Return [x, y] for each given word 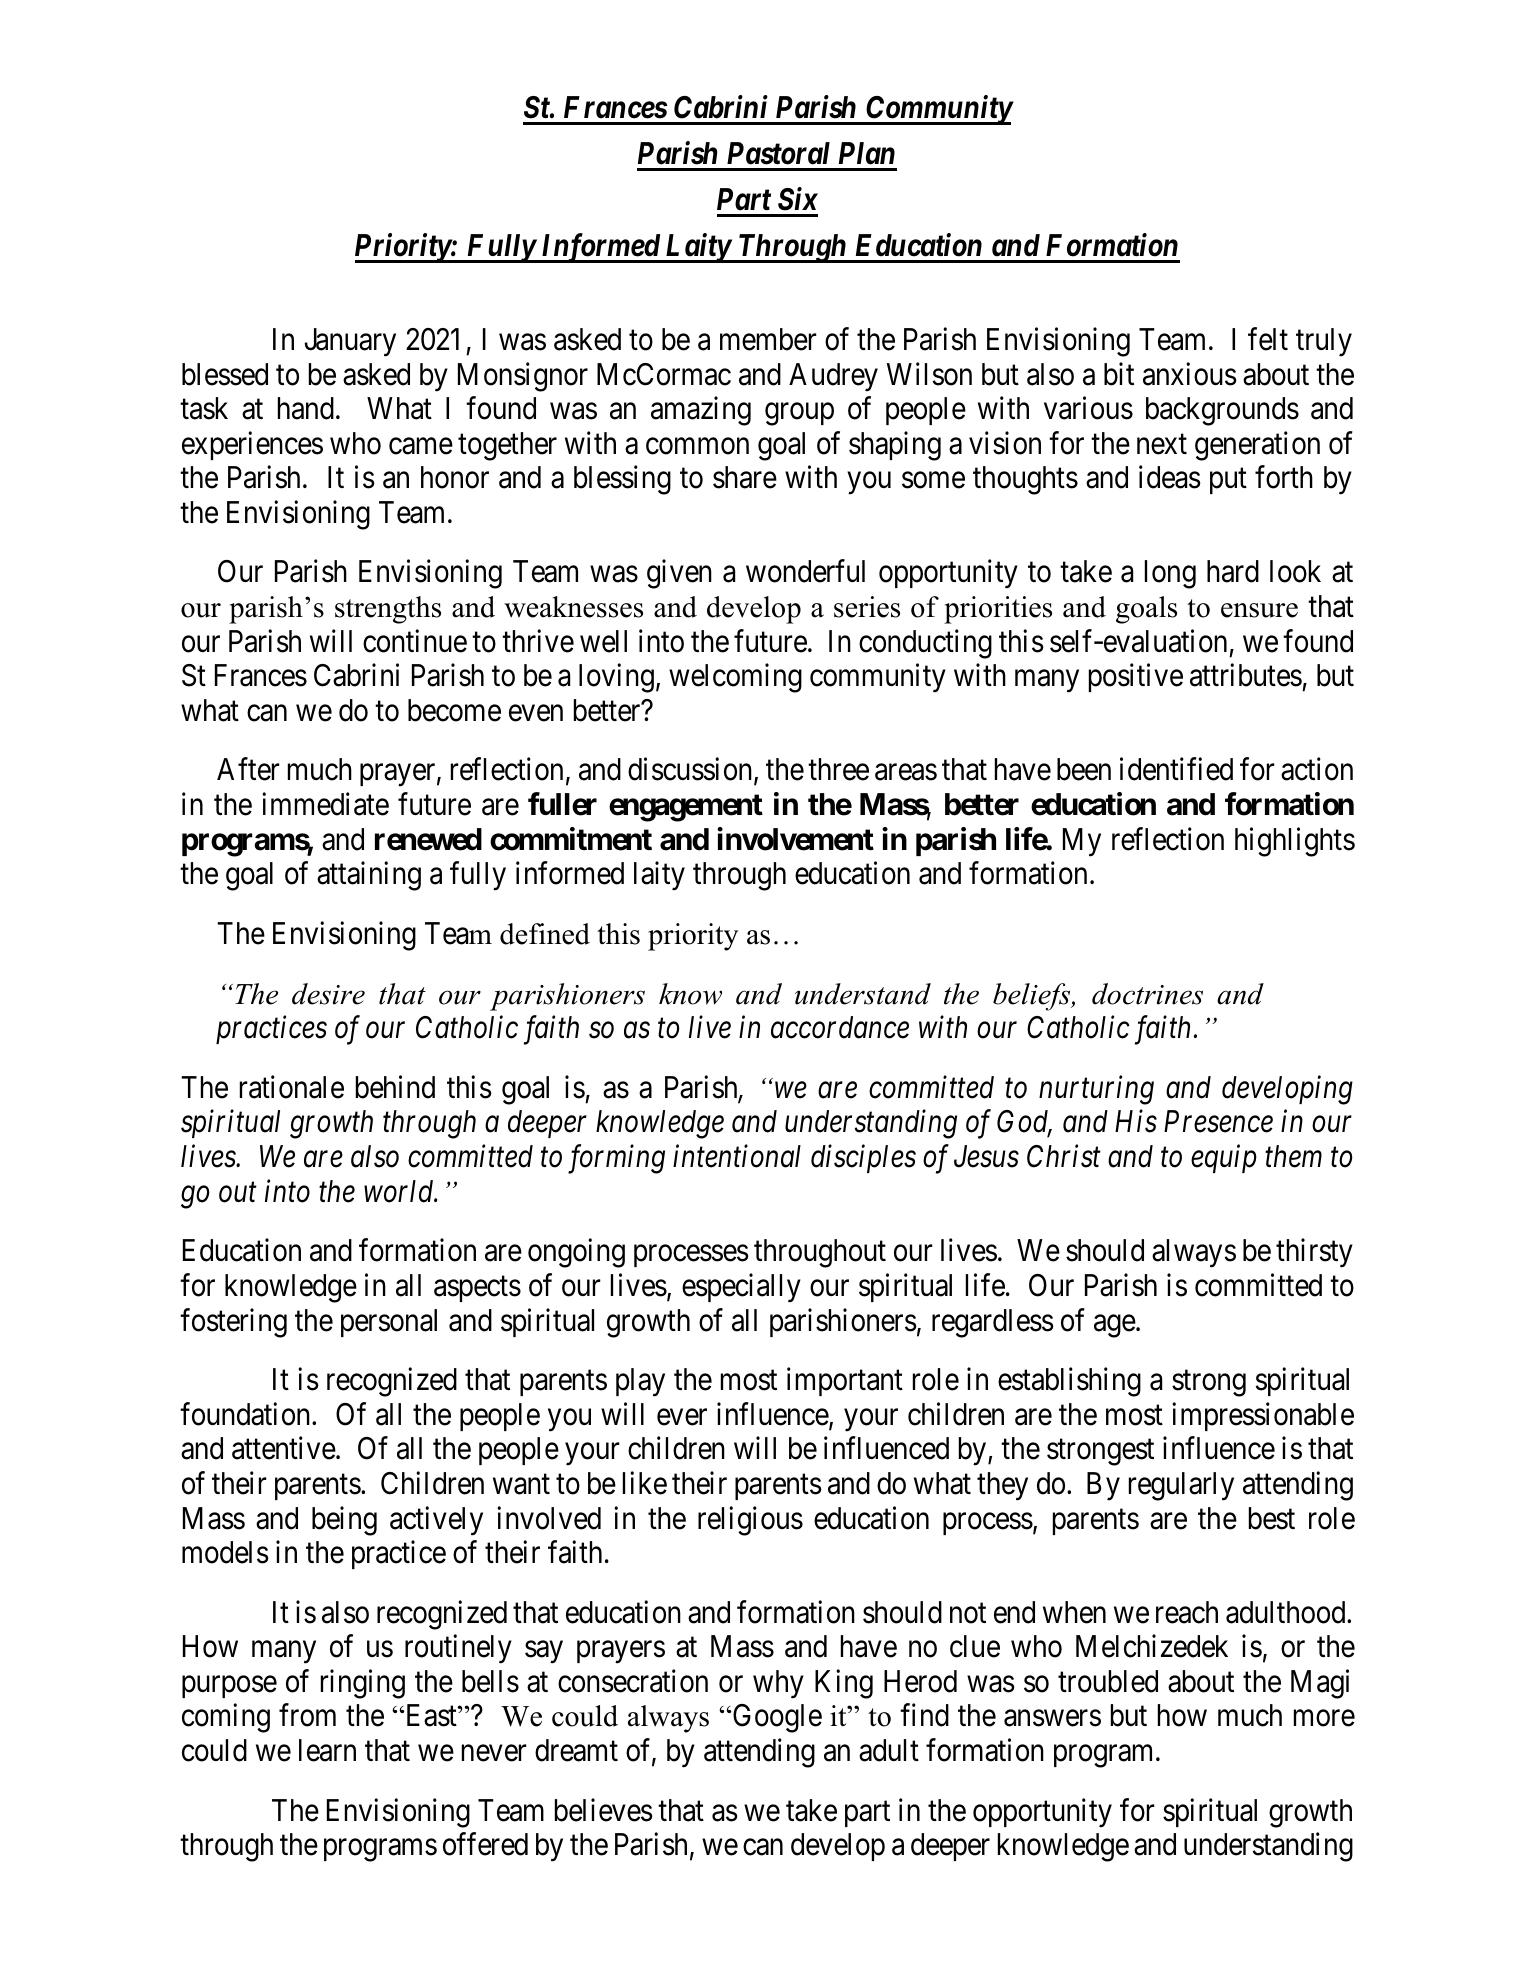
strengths [388, 610]
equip [1224, 1159]
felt [1268, 339]
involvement [795, 839]
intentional [737, 1156]
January [350, 342]
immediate [325, 804]
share [745, 477]
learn [327, 1750]
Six [798, 199]
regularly [1181, 1486]
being [344, 1521]
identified [1176, 769]
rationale [292, 1087]
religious [750, 1521]
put [1228, 481]
